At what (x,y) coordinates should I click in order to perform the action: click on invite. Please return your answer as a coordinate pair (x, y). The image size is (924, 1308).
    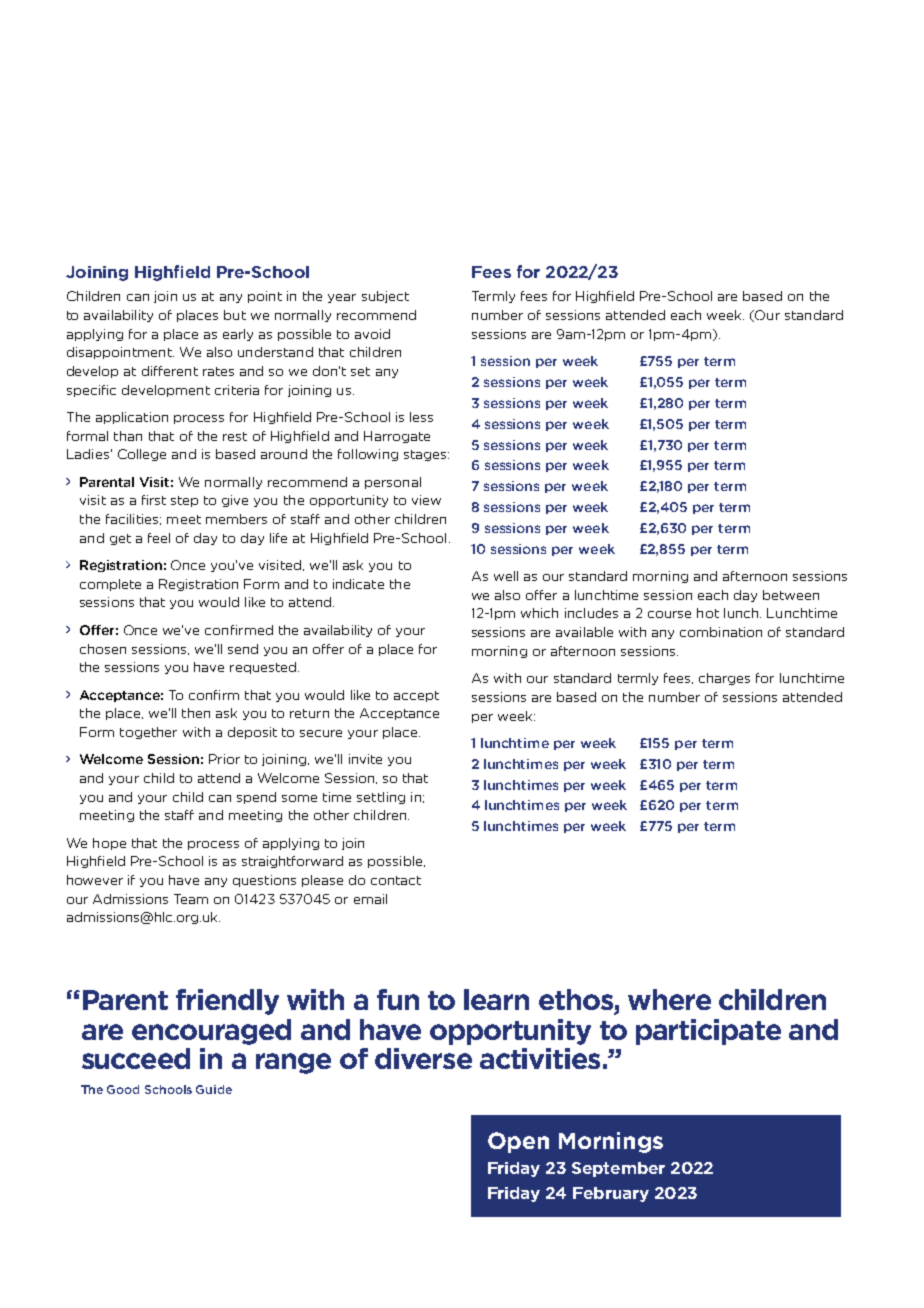
    Looking at the image, I should click on (365, 759).
